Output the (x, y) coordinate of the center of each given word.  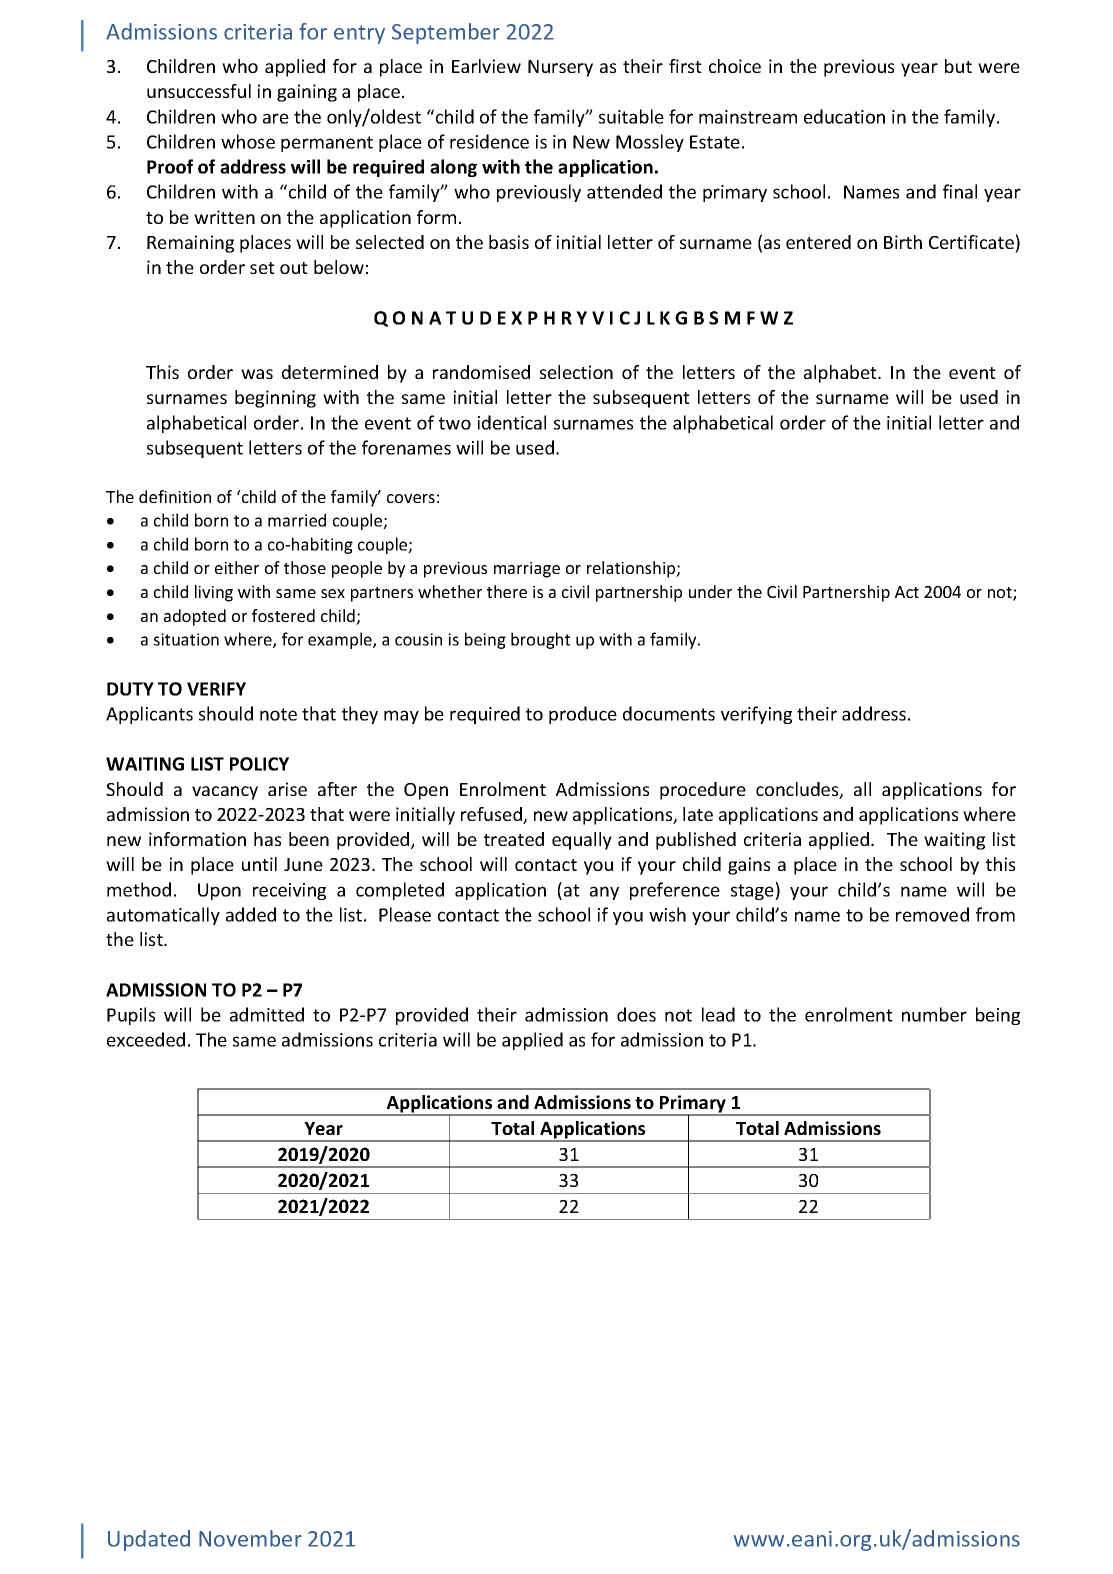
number (934, 1014)
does (636, 1014)
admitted (267, 1014)
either (237, 567)
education (844, 116)
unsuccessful (199, 91)
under (710, 591)
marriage (527, 570)
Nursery (560, 68)
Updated (149, 1540)
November (250, 1538)
